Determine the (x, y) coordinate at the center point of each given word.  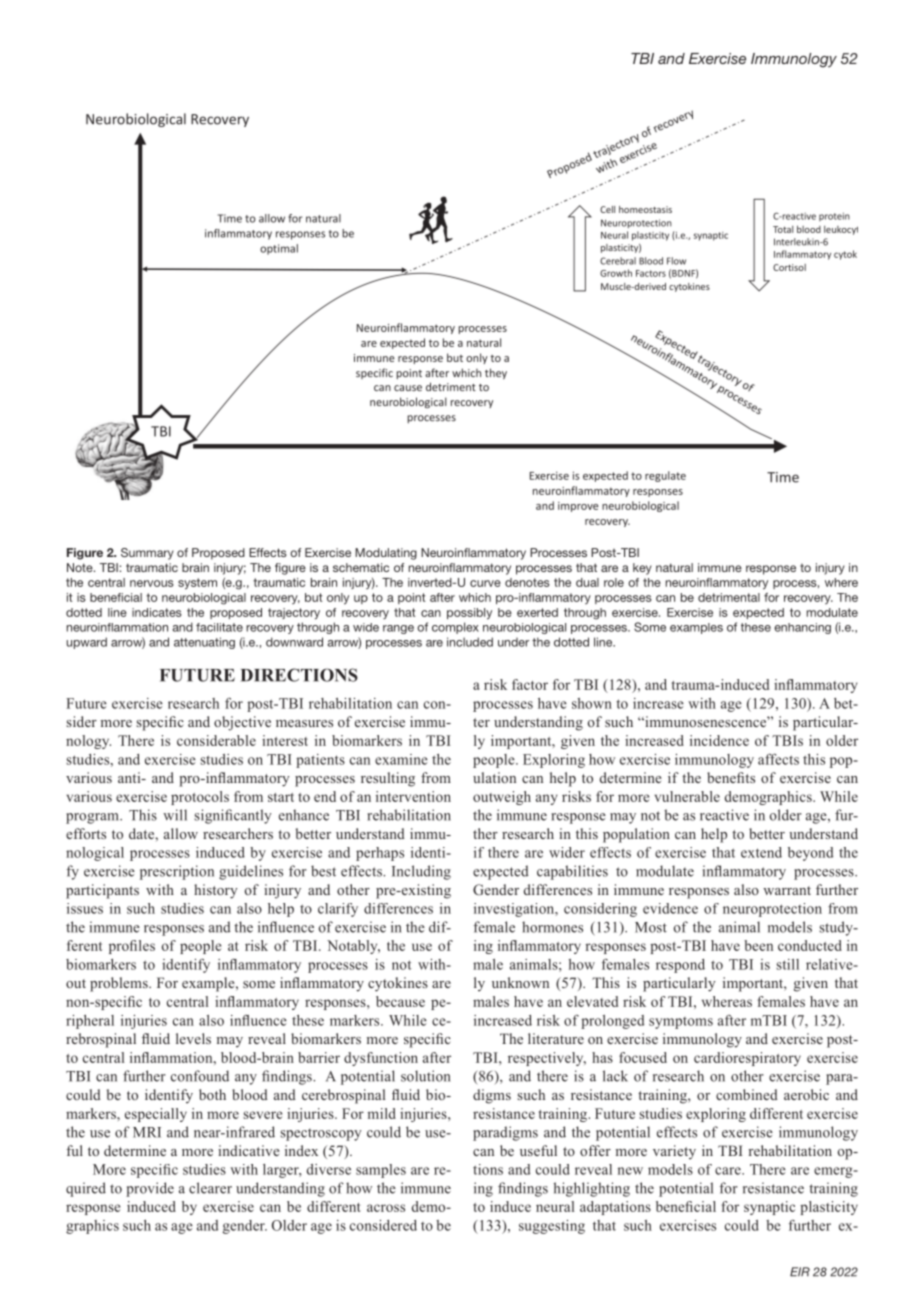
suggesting (552, 1227)
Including (421, 872)
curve (485, 583)
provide (150, 1189)
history (216, 891)
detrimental (729, 597)
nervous (152, 583)
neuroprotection (772, 910)
